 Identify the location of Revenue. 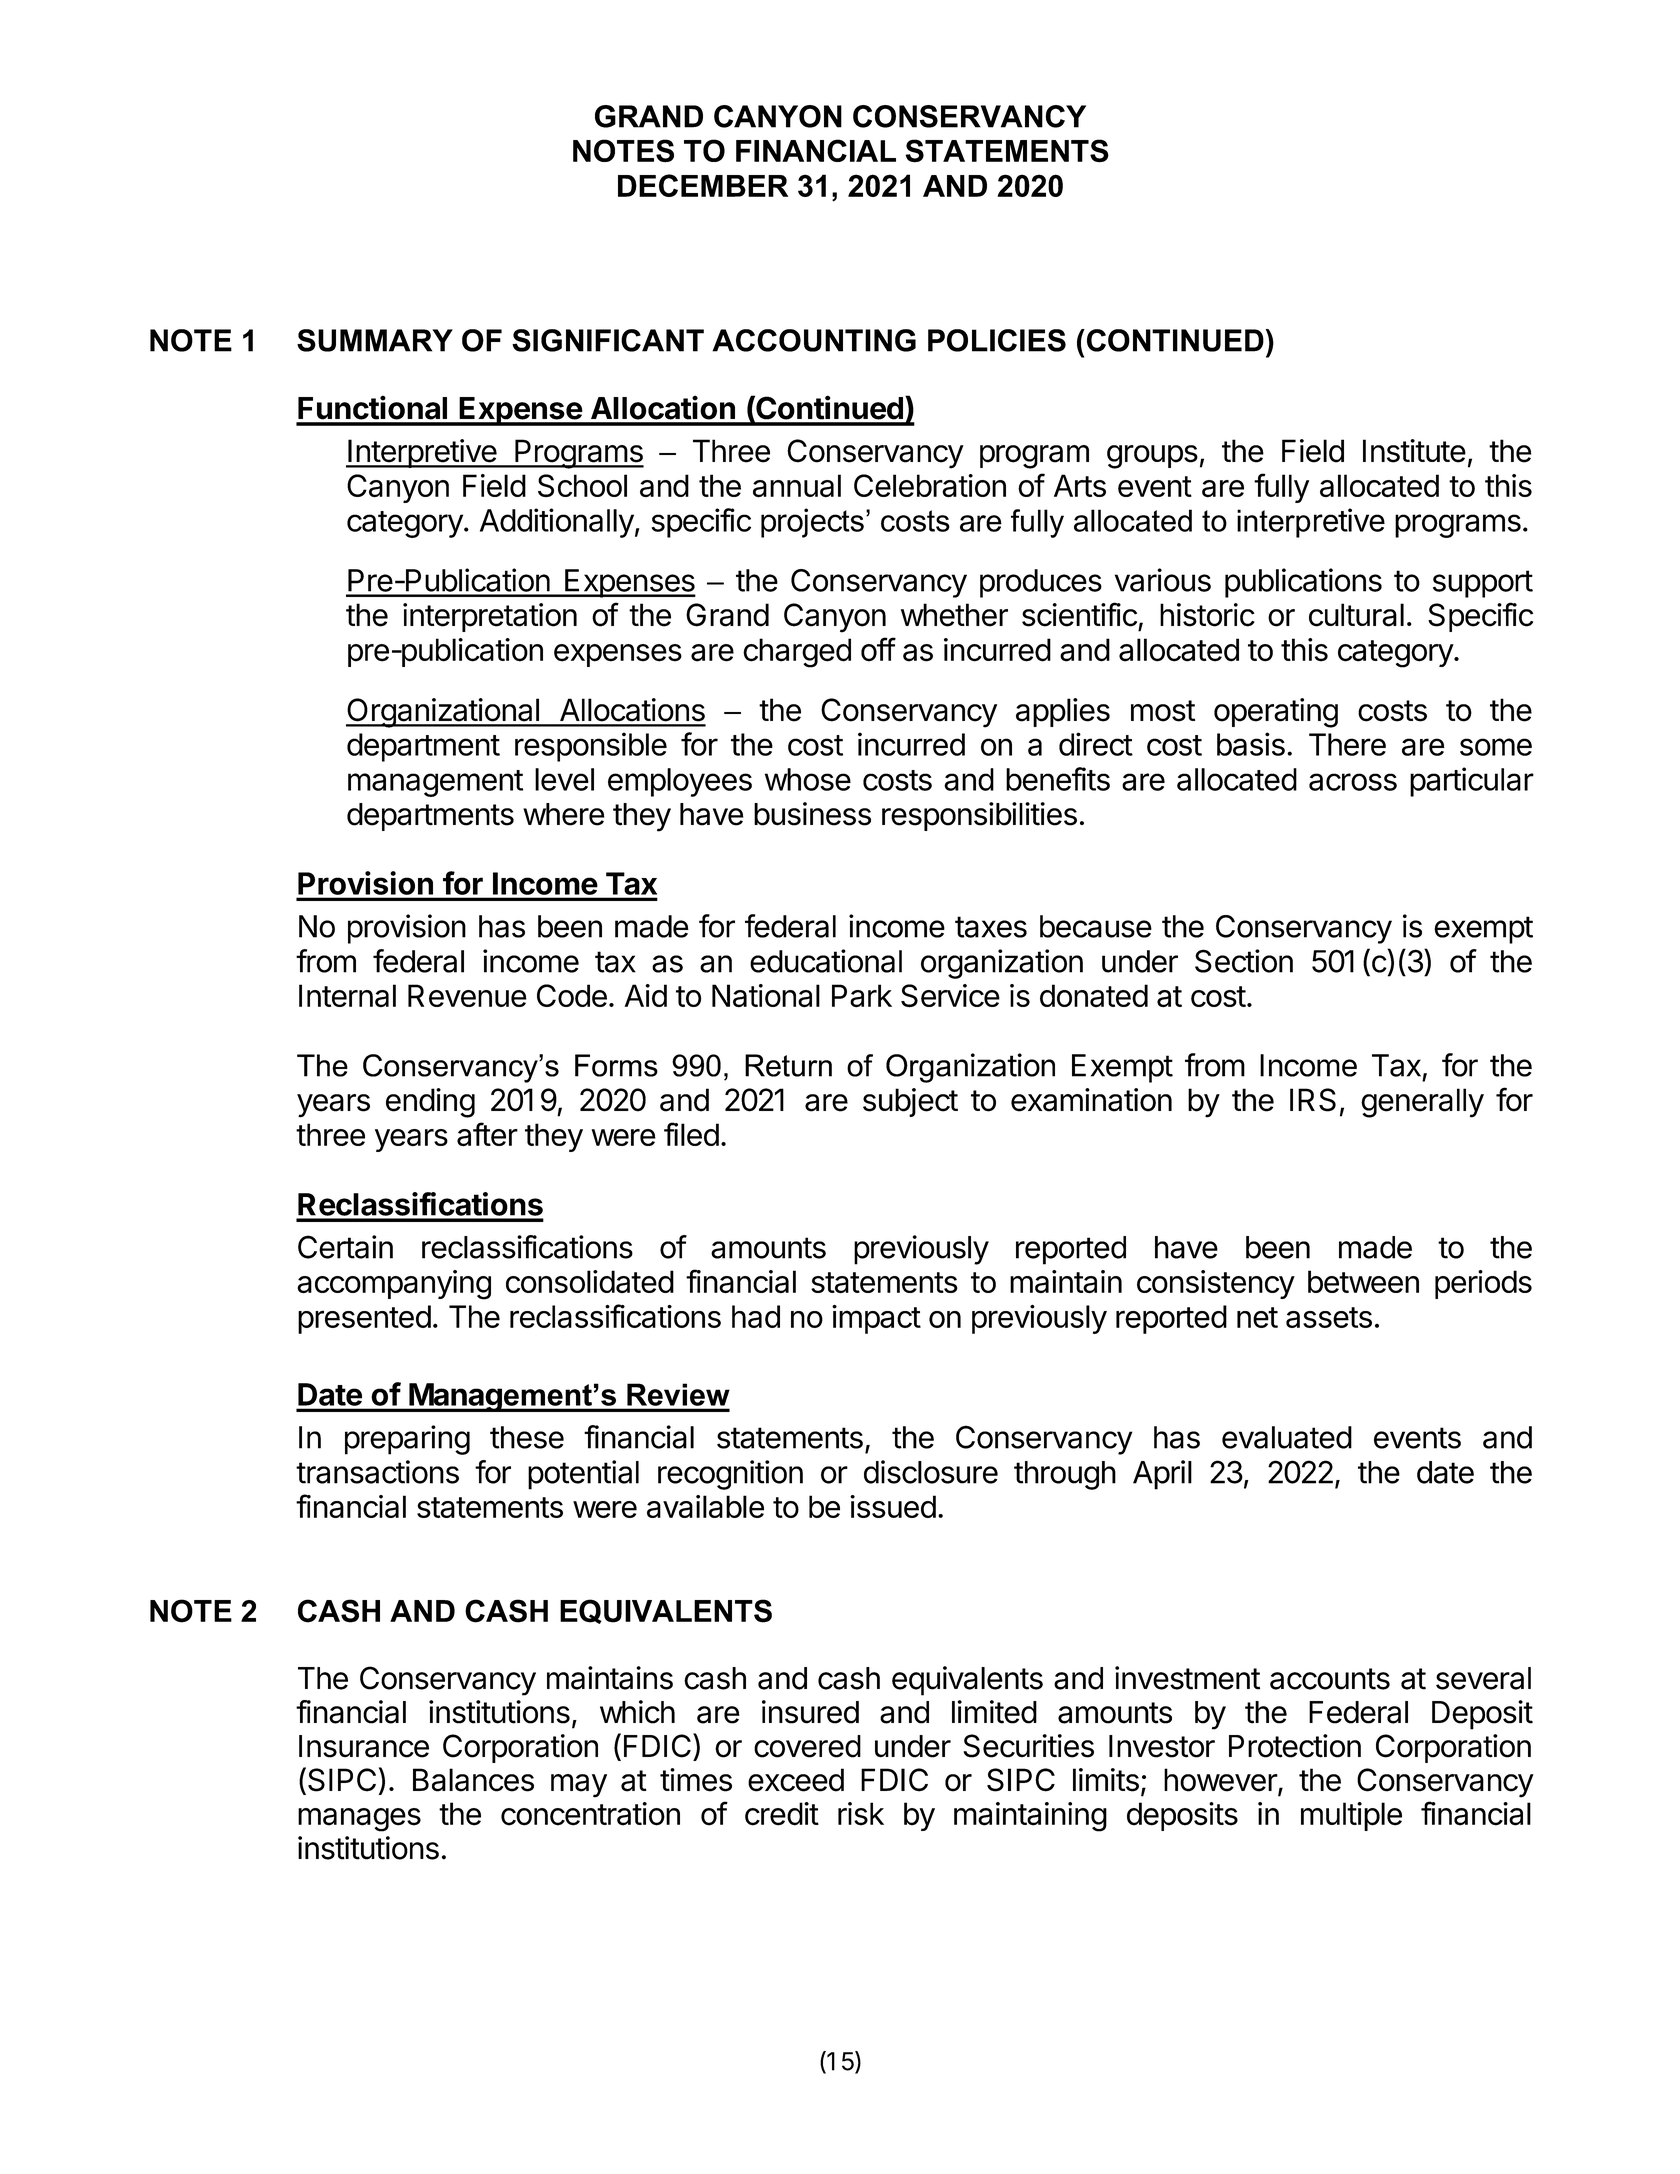
(467, 995).
